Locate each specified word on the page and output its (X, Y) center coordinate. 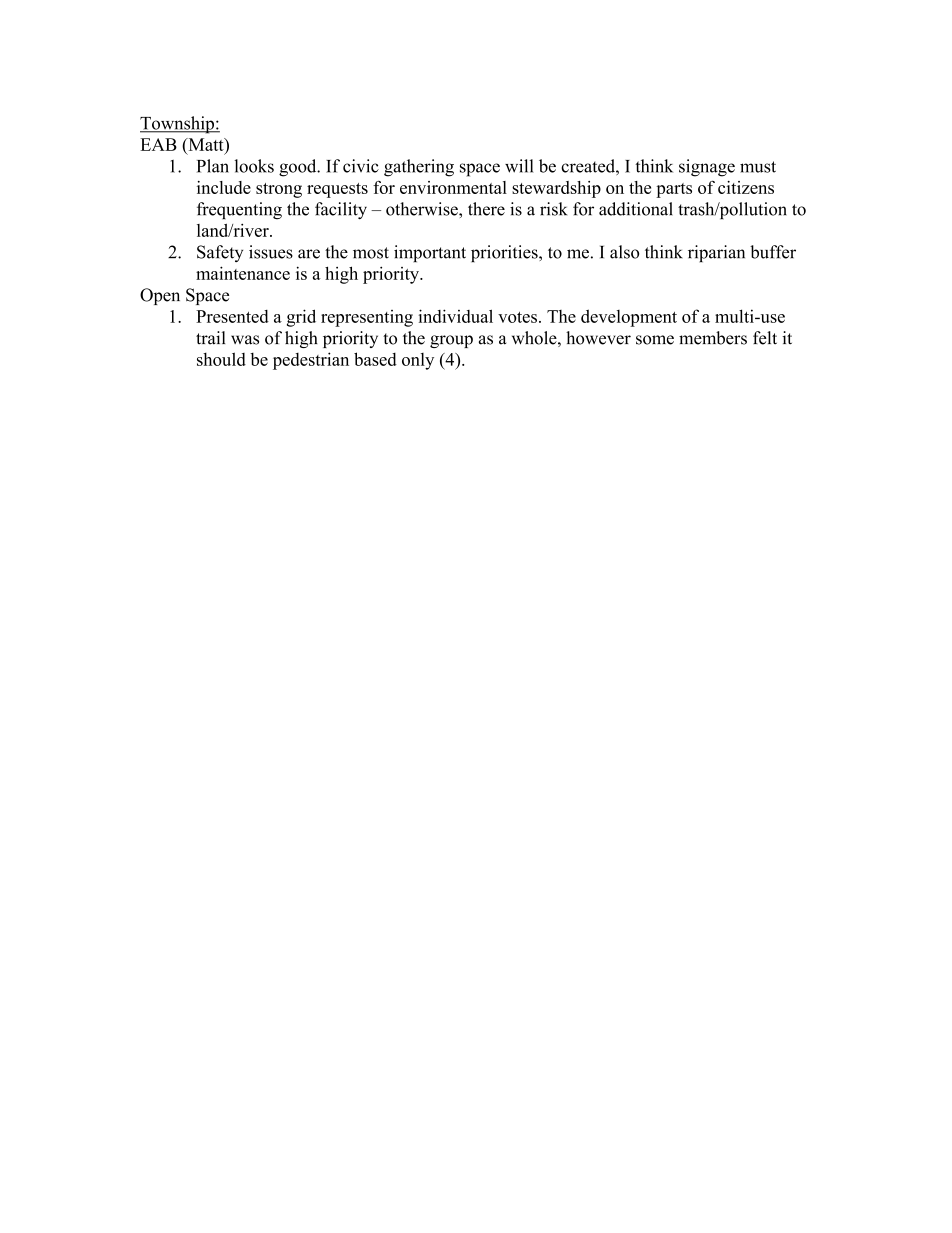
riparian (716, 253)
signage (707, 168)
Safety (220, 253)
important (430, 253)
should (221, 359)
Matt (206, 144)
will (519, 166)
